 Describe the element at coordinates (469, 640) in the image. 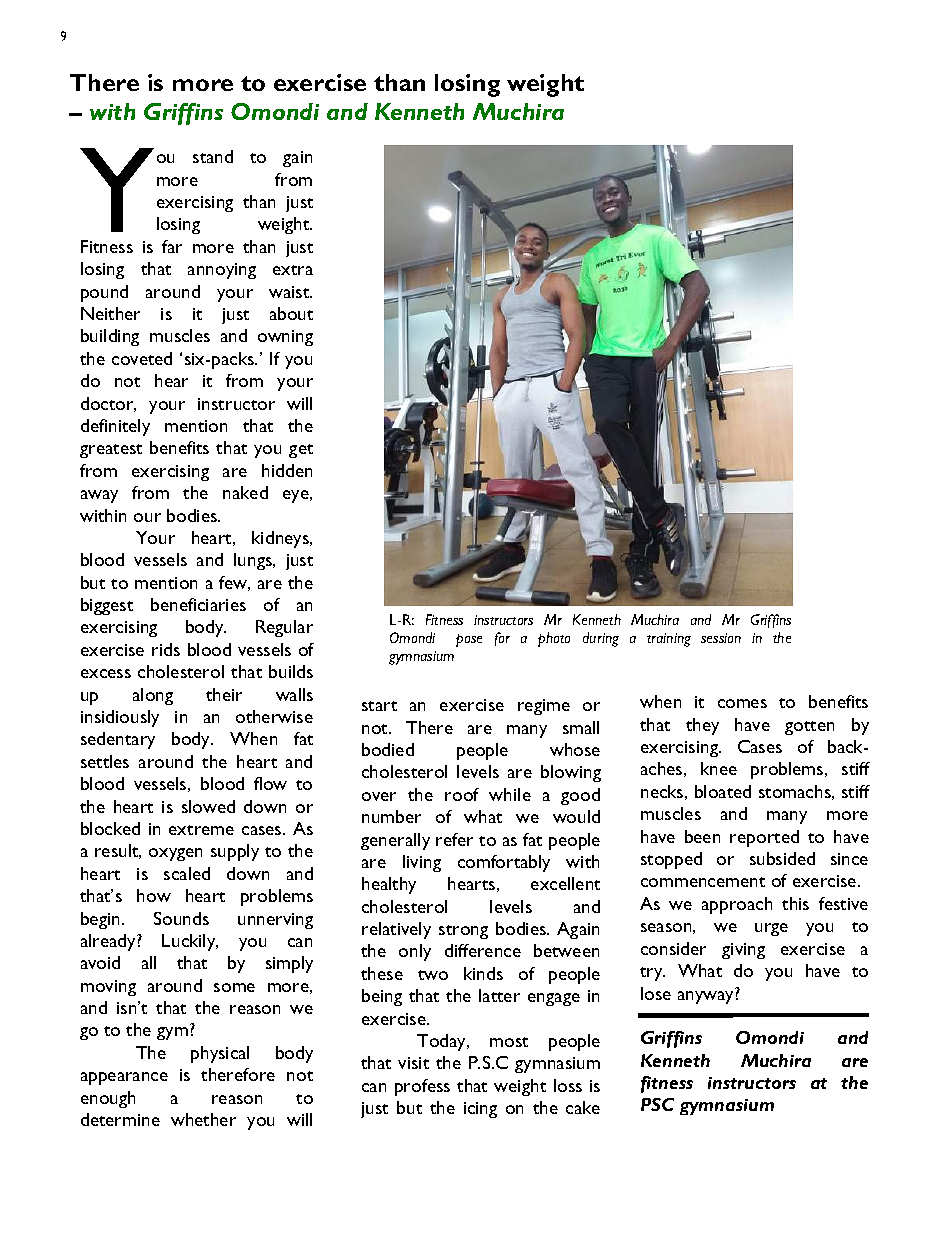

I see `pose` at that location.
